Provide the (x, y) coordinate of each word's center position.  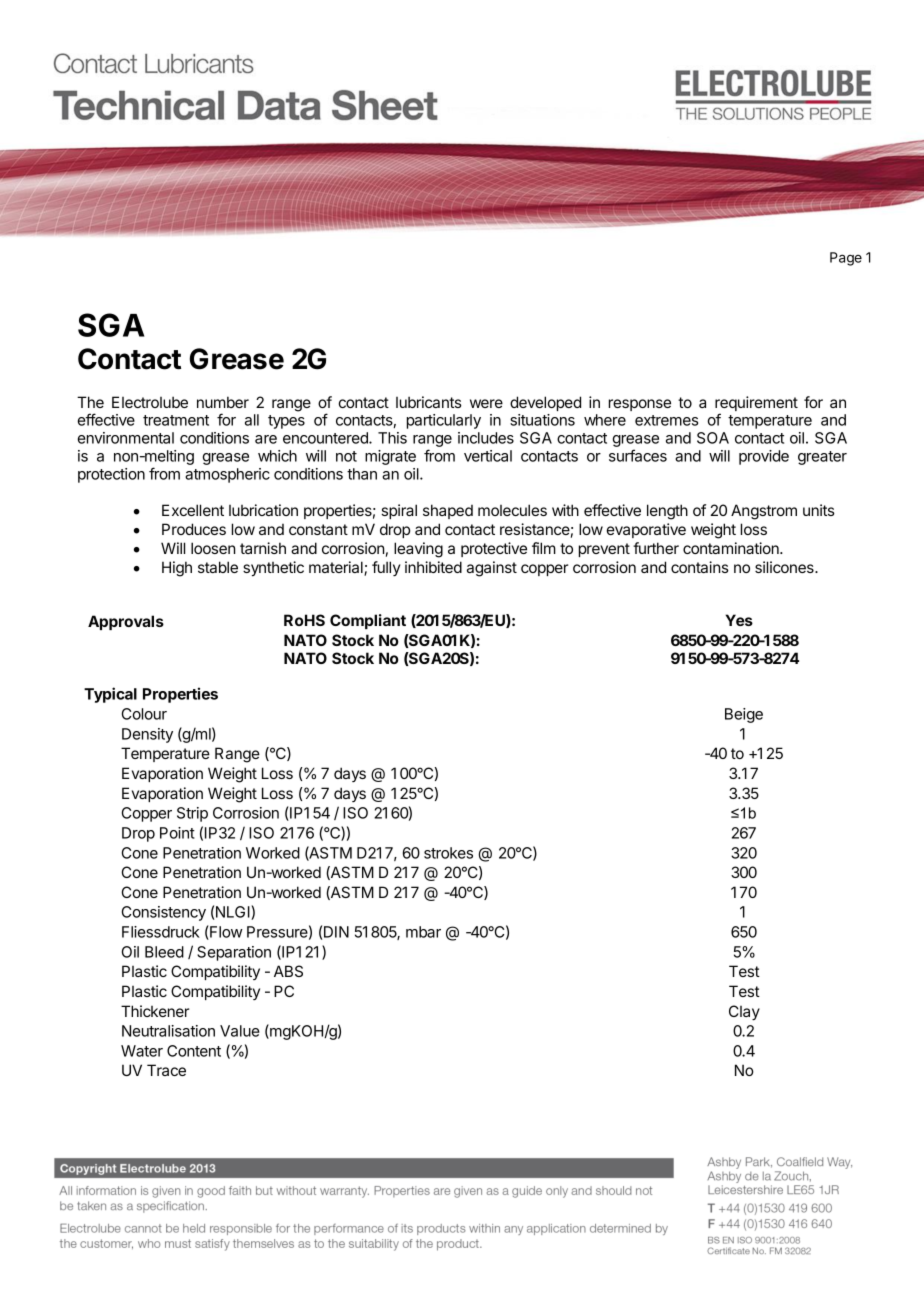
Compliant (368, 621)
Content (194, 1051)
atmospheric (227, 475)
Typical (110, 695)
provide (764, 457)
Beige (744, 715)
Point (177, 833)
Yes (739, 620)
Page (846, 259)
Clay (744, 1012)
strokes (448, 853)
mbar (423, 932)
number (223, 402)
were (486, 403)
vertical (488, 456)
